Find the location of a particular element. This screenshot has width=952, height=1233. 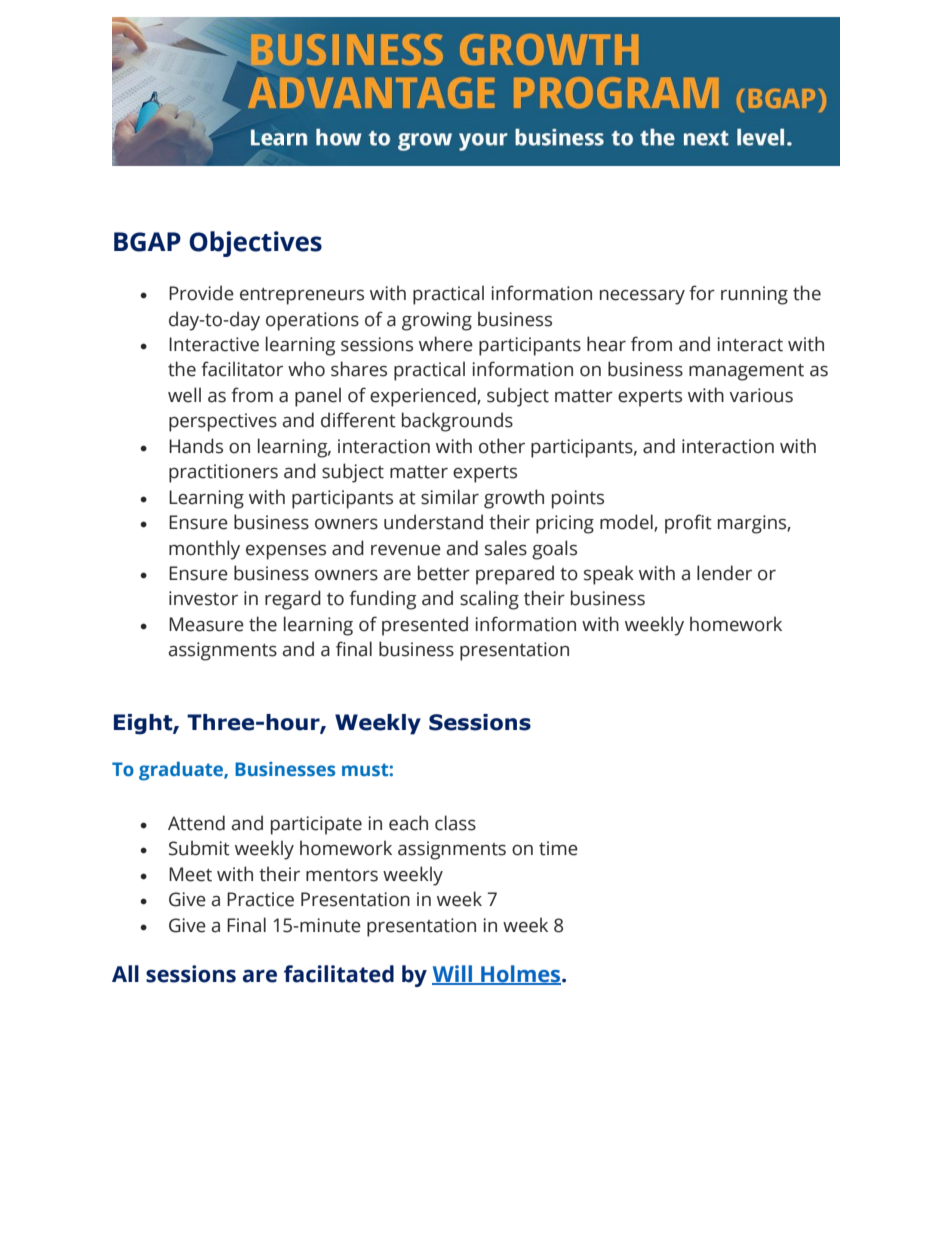

Attend is located at coordinates (196, 823).
